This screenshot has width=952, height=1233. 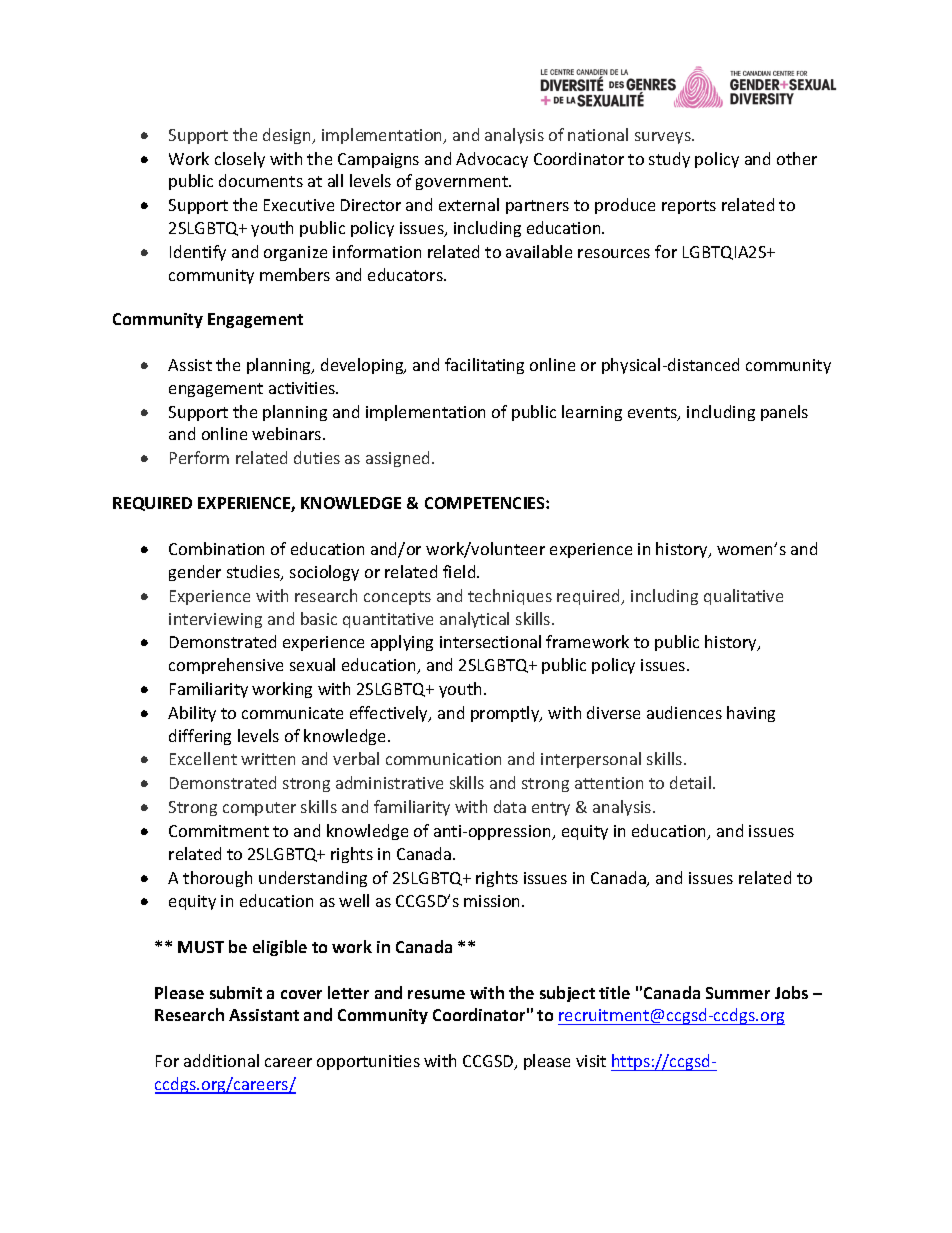 What do you see at coordinates (669, 160) in the screenshot?
I see `study` at bounding box center [669, 160].
